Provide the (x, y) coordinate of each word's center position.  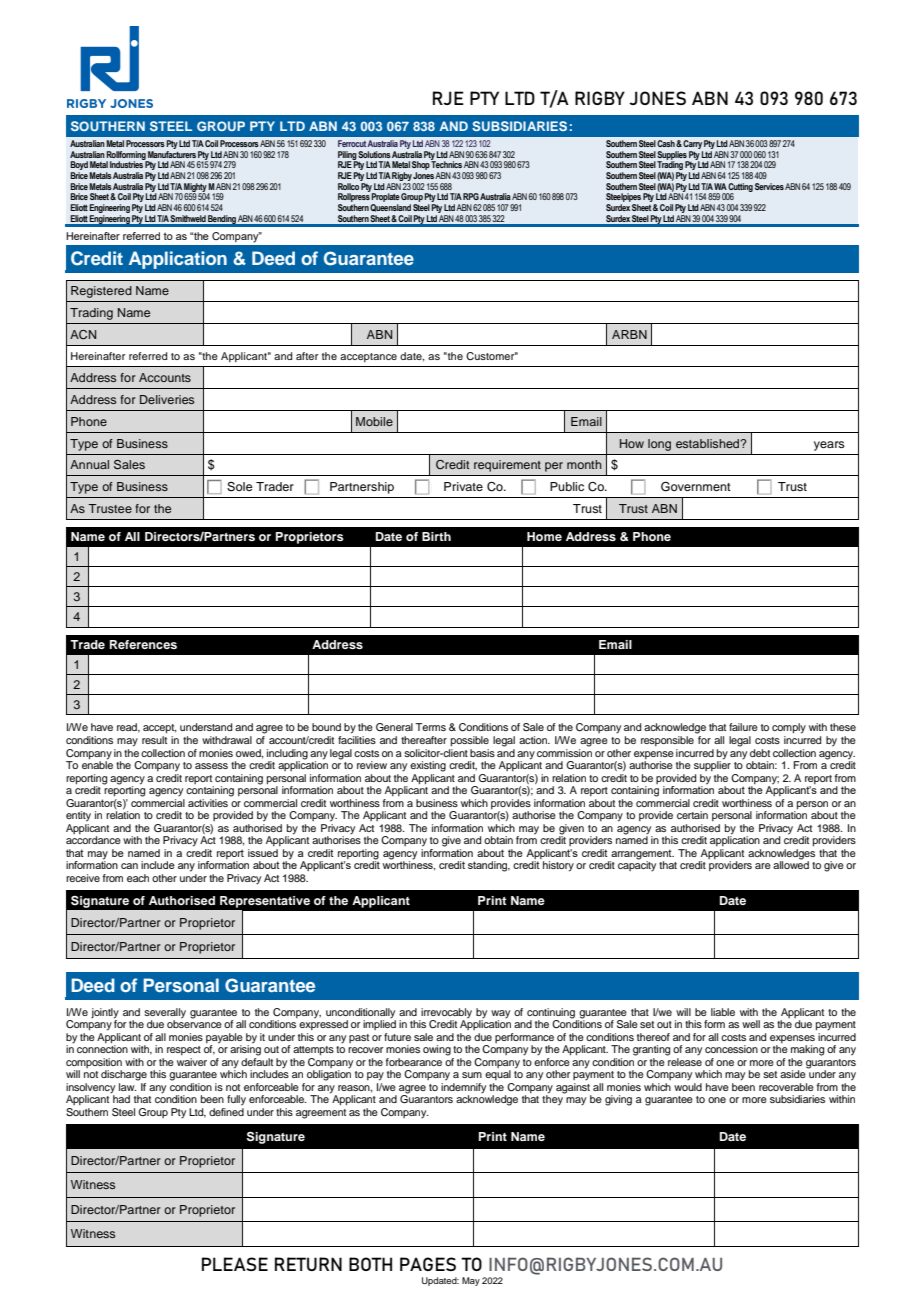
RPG (471, 196)
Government (696, 487)
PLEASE (235, 1264)
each (138, 878)
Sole (239, 487)
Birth (436, 536)
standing (489, 866)
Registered (101, 292)
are (763, 866)
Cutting (740, 188)
